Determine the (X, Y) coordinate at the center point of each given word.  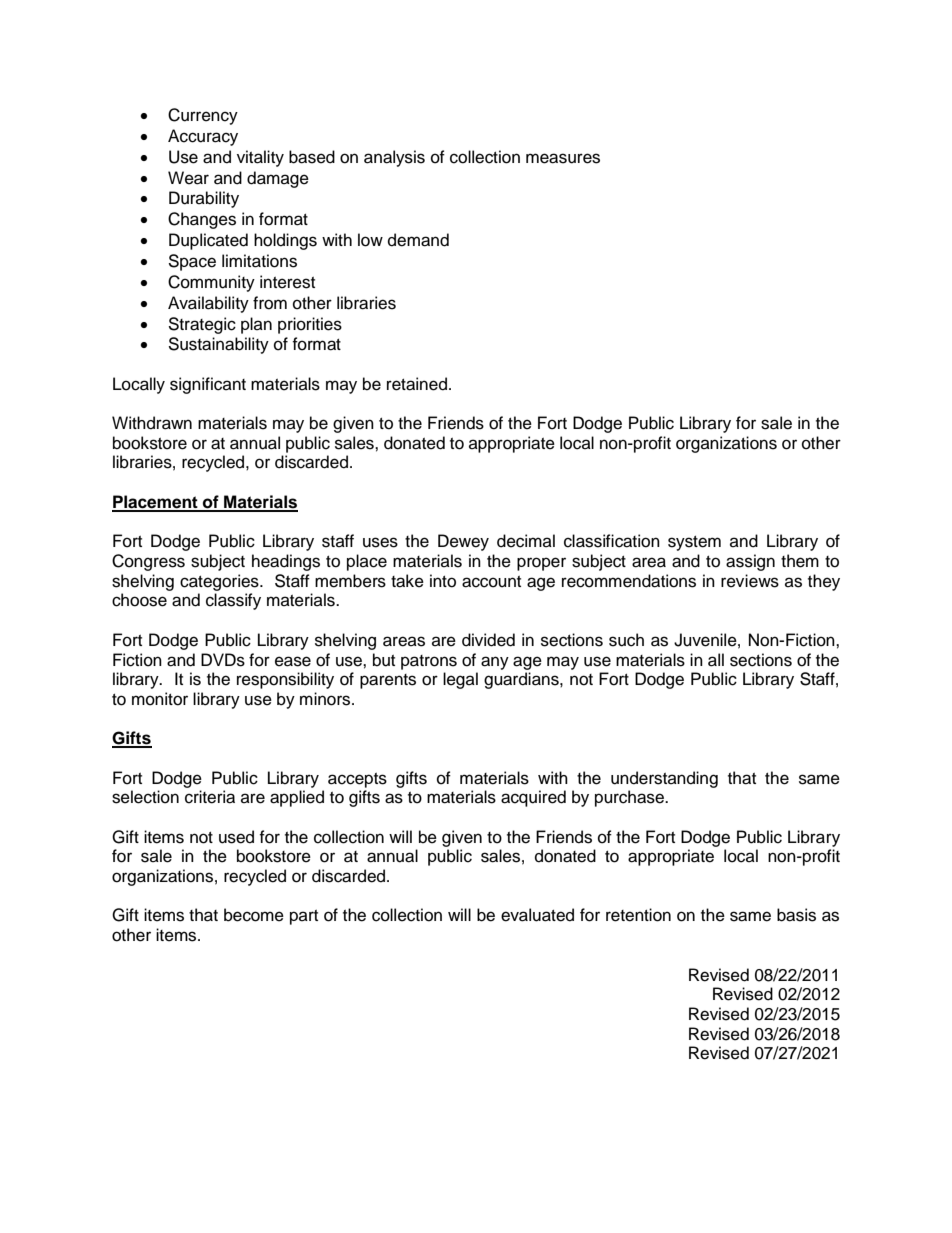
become (254, 915)
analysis (394, 158)
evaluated (537, 915)
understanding (664, 779)
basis (796, 915)
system (694, 543)
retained (417, 384)
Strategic (202, 325)
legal (460, 680)
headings (286, 562)
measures (563, 158)
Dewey (463, 542)
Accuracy (203, 137)
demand (418, 240)
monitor (160, 699)
